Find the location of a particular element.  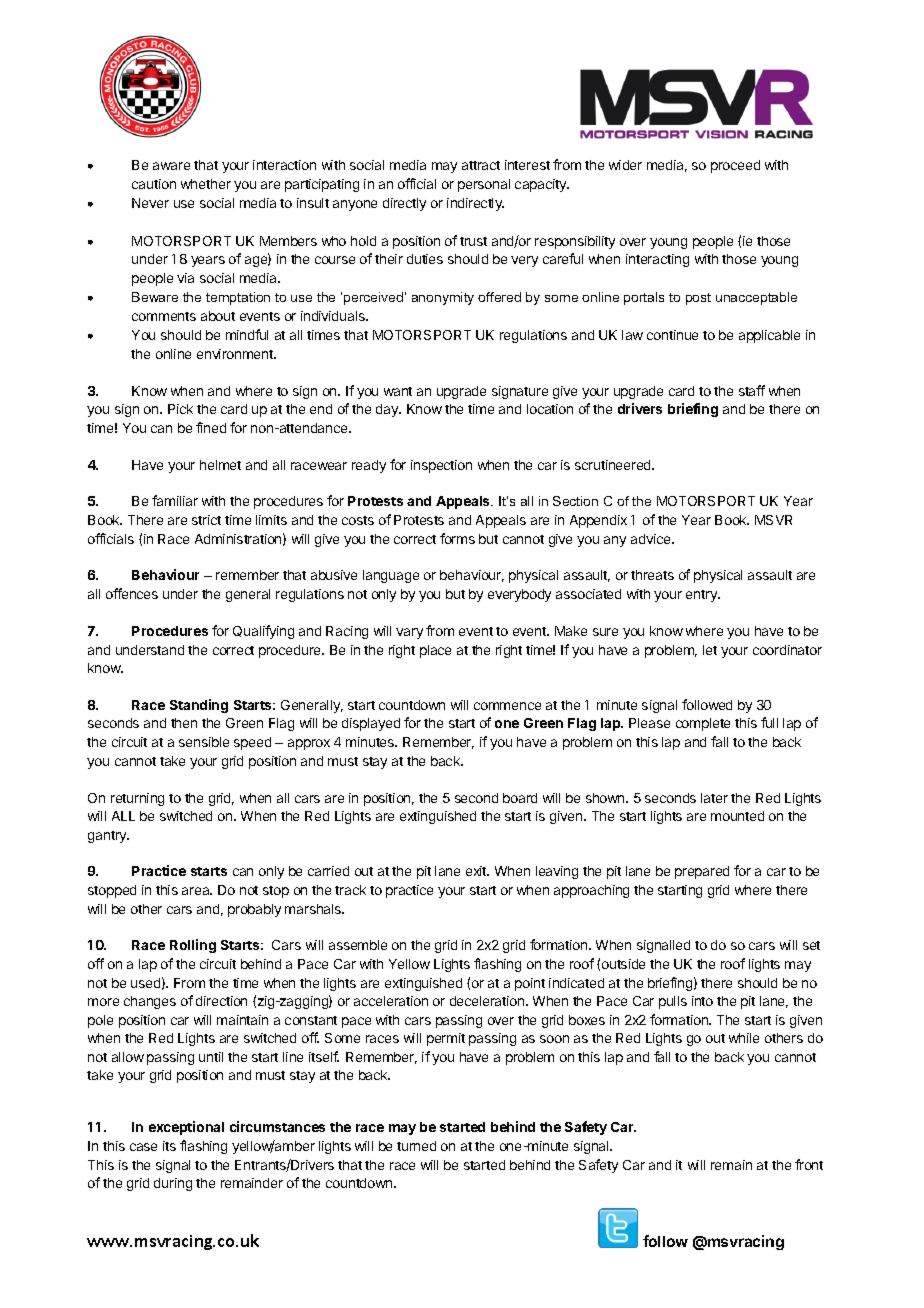

whether is located at coordinates (206, 184).
